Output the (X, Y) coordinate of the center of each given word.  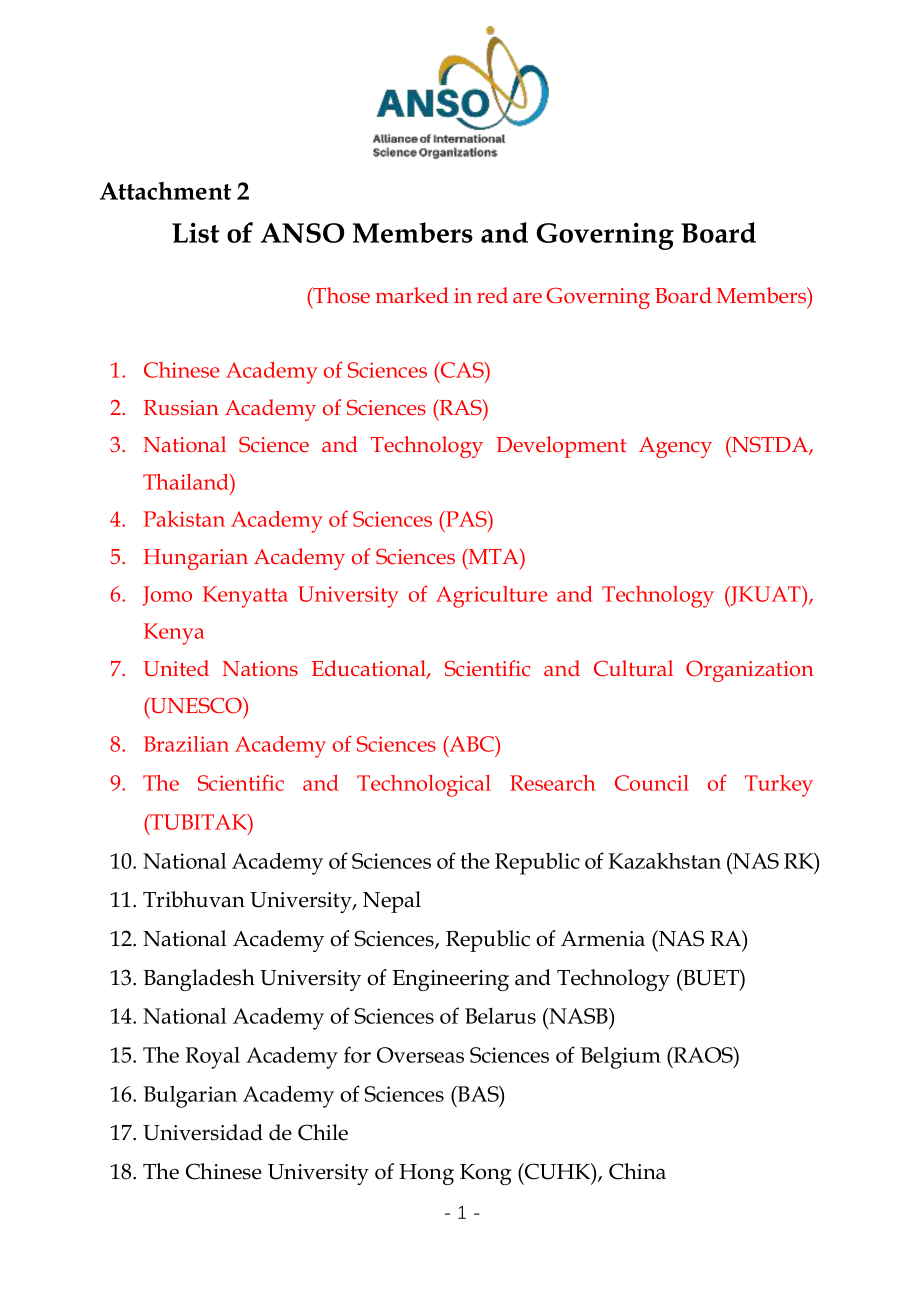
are (527, 298)
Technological (424, 786)
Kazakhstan (664, 860)
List (196, 233)
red (492, 295)
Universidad (203, 1132)
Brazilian (186, 744)
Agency (675, 447)
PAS (466, 519)
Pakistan (184, 519)
